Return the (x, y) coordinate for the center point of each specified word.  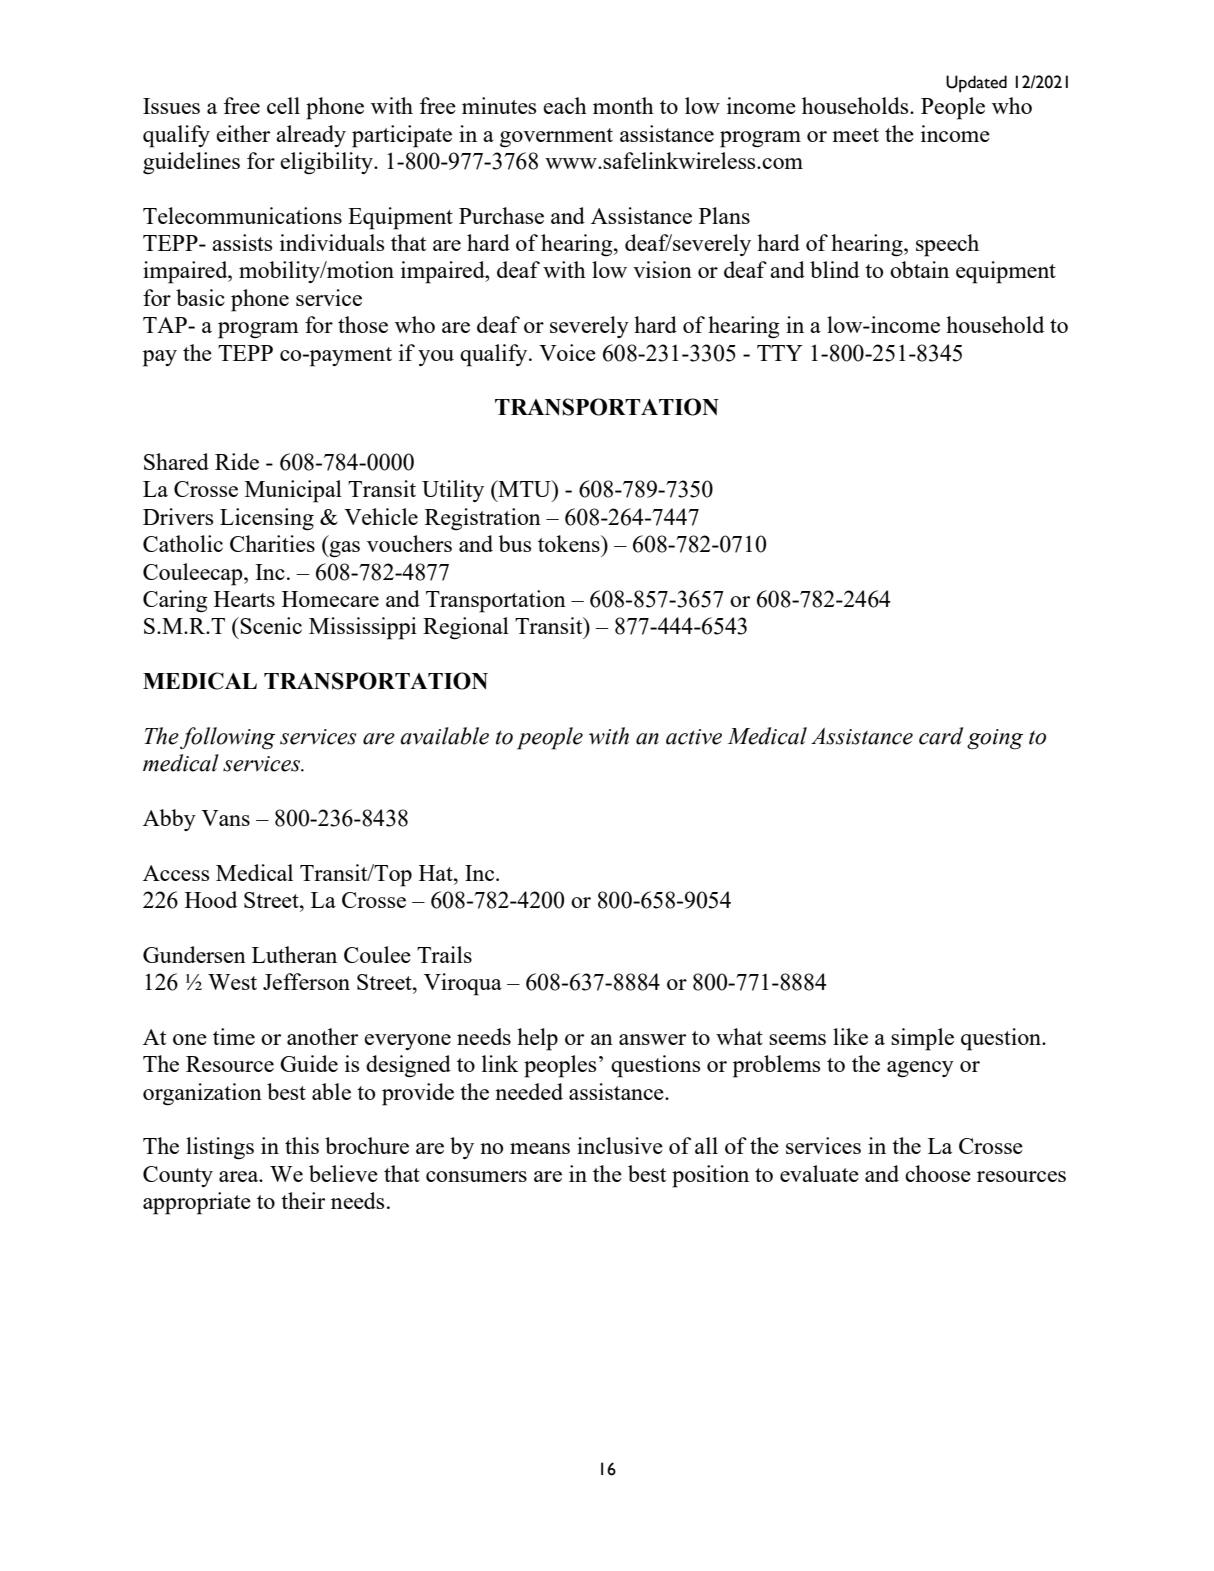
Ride (237, 461)
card (941, 736)
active (694, 737)
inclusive (620, 1145)
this (302, 1145)
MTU (524, 488)
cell (283, 105)
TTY (780, 353)
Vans (225, 818)
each (565, 105)
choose (938, 1173)
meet (855, 135)
